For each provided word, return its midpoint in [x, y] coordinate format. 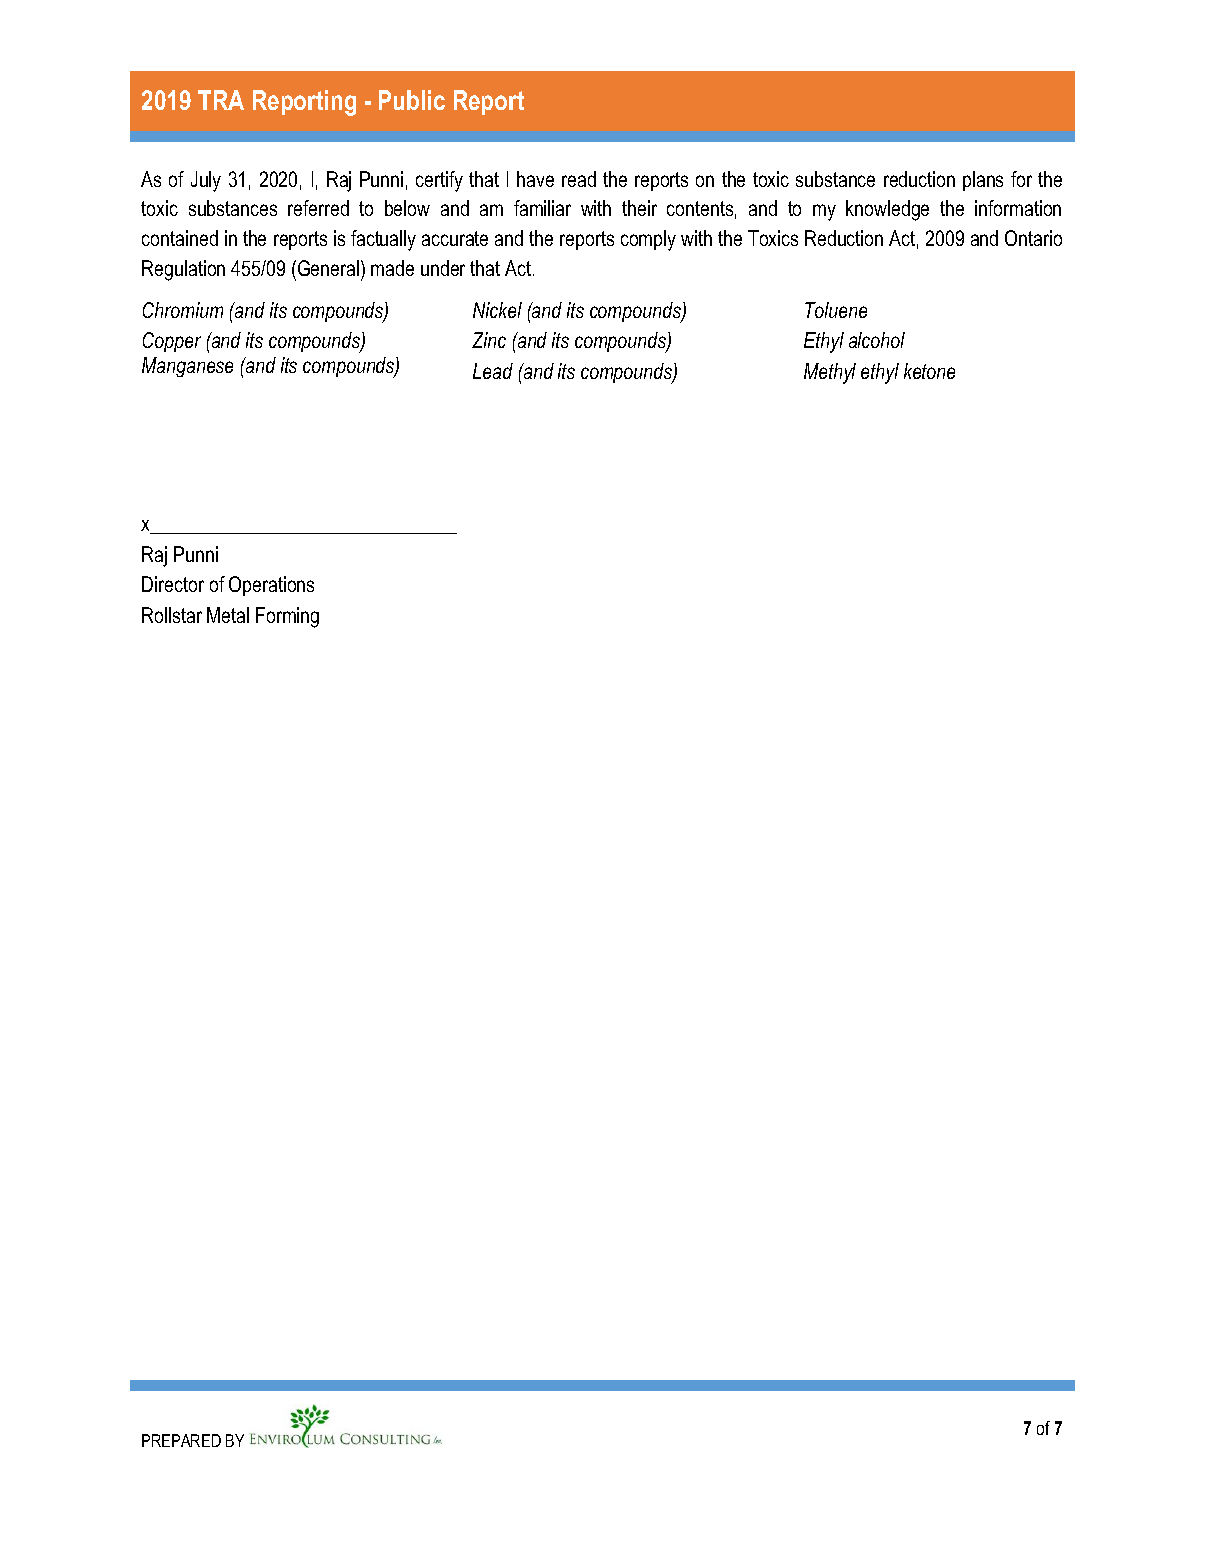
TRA [221, 100]
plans [983, 181]
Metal [228, 615]
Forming [287, 617]
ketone [929, 371]
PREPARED [181, 1440]
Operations [271, 586]
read [579, 179]
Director [173, 584]
